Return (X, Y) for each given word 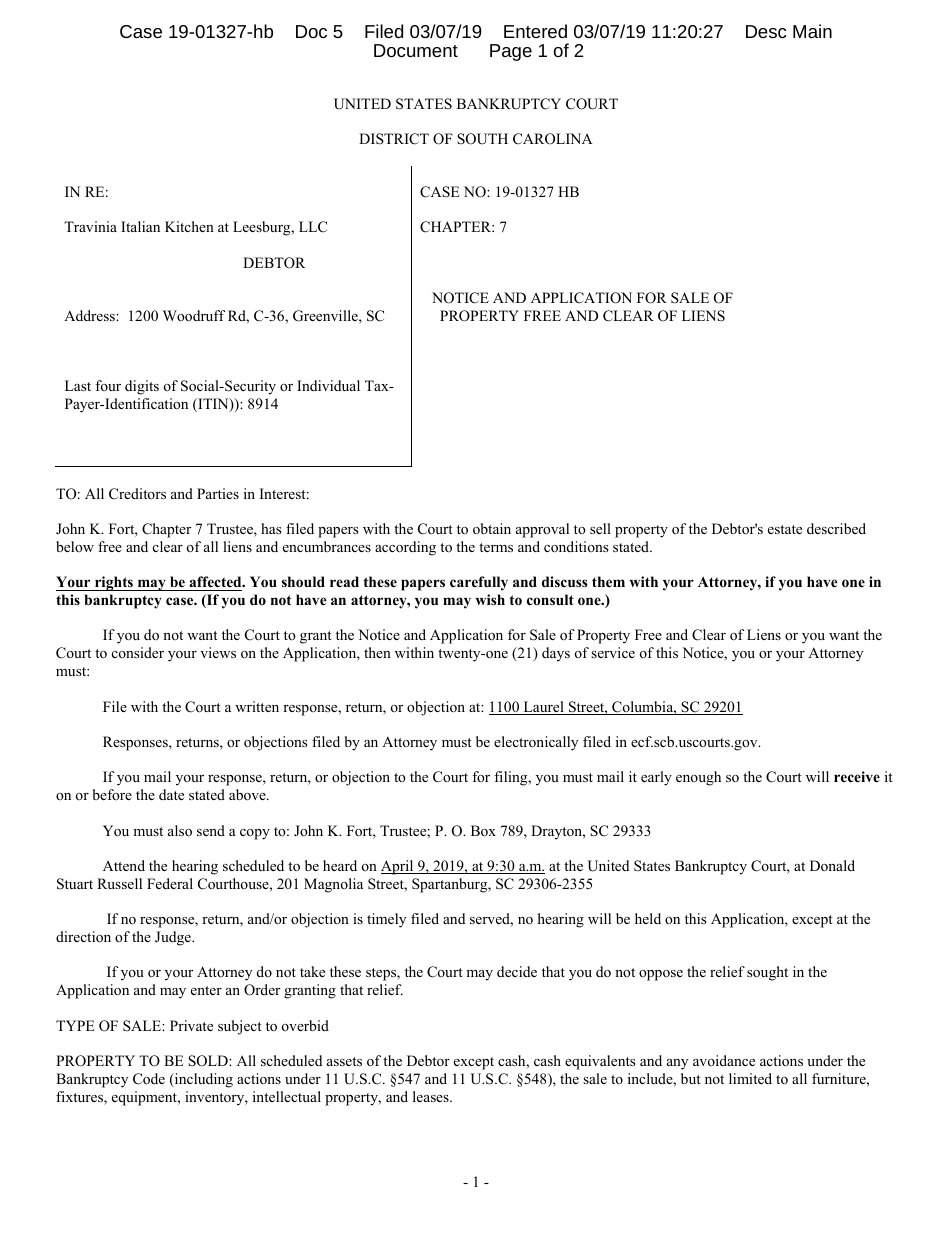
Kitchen (189, 226)
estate (785, 529)
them (608, 581)
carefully (479, 583)
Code (149, 1079)
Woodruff (194, 315)
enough (698, 778)
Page (511, 52)
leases (432, 1096)
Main (812, 31)
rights (114, 583)
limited (750, 1078)
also (180, 830)
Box (483, 830)
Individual (328, 385)
